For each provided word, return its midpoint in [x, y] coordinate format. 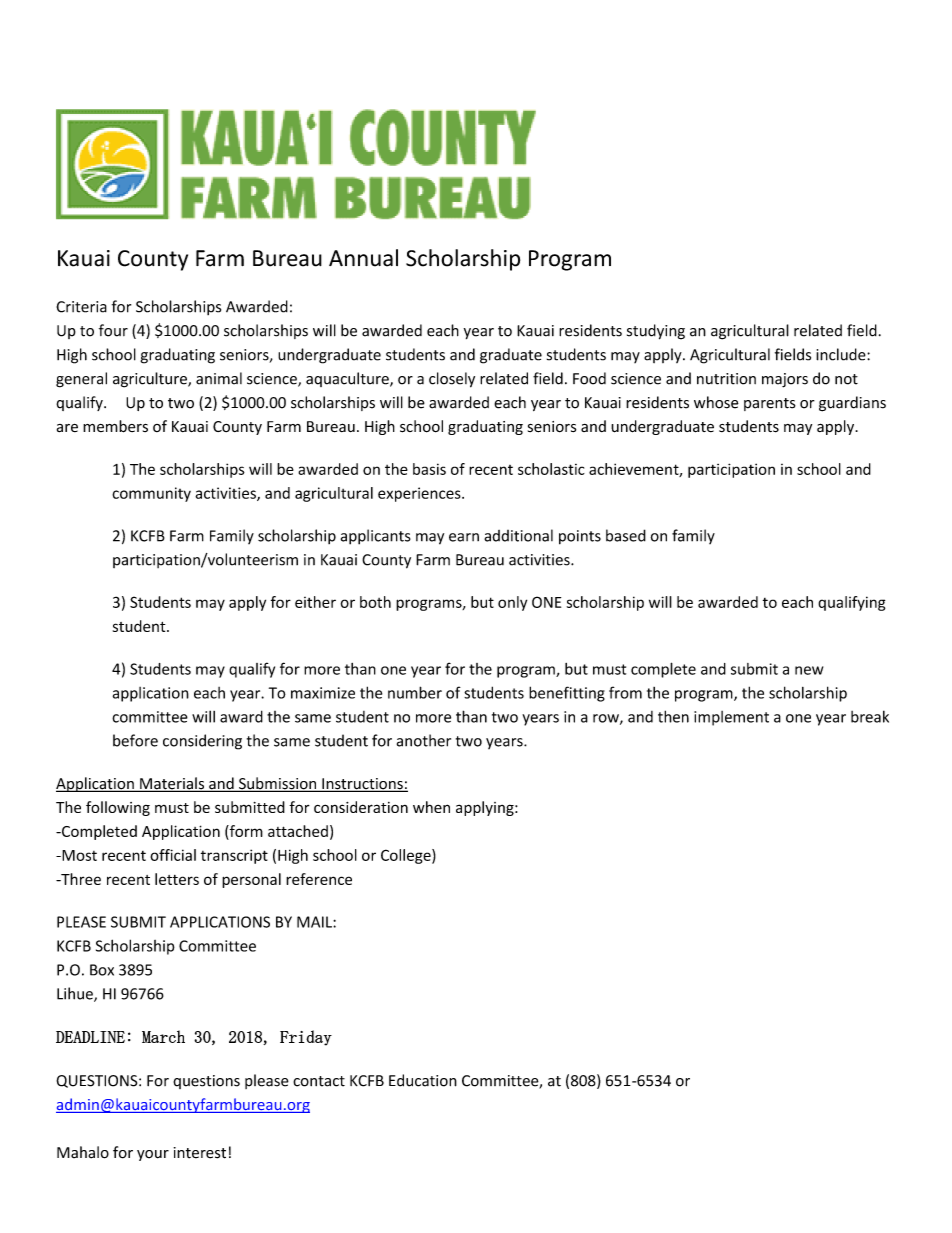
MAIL [315, 922]
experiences [420, 494]
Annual [363, 258]
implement [731, 718]
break [870, 716]
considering [202, 742]
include [842, 354]
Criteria [81, 307]
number [415, 692]
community [151, 494]
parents [770, 404]
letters [177, 879]
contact [319, 1081]
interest [200, 1153]
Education [423, 1080]
